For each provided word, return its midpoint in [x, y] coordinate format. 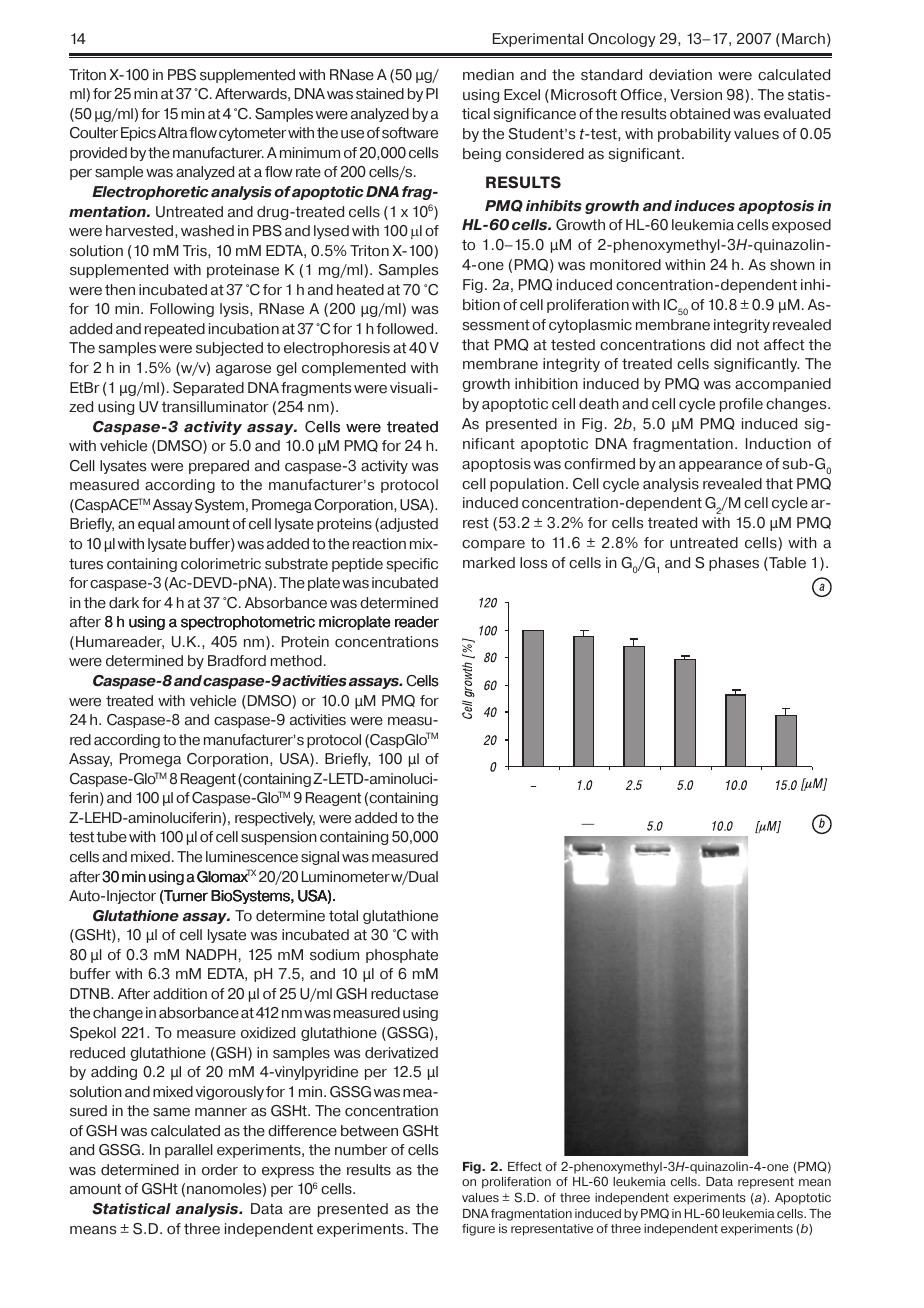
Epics [138, 134]
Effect [525, 1166]
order [220, 1170]
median [488, 75]
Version [696, 95]
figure [478, 1230]
